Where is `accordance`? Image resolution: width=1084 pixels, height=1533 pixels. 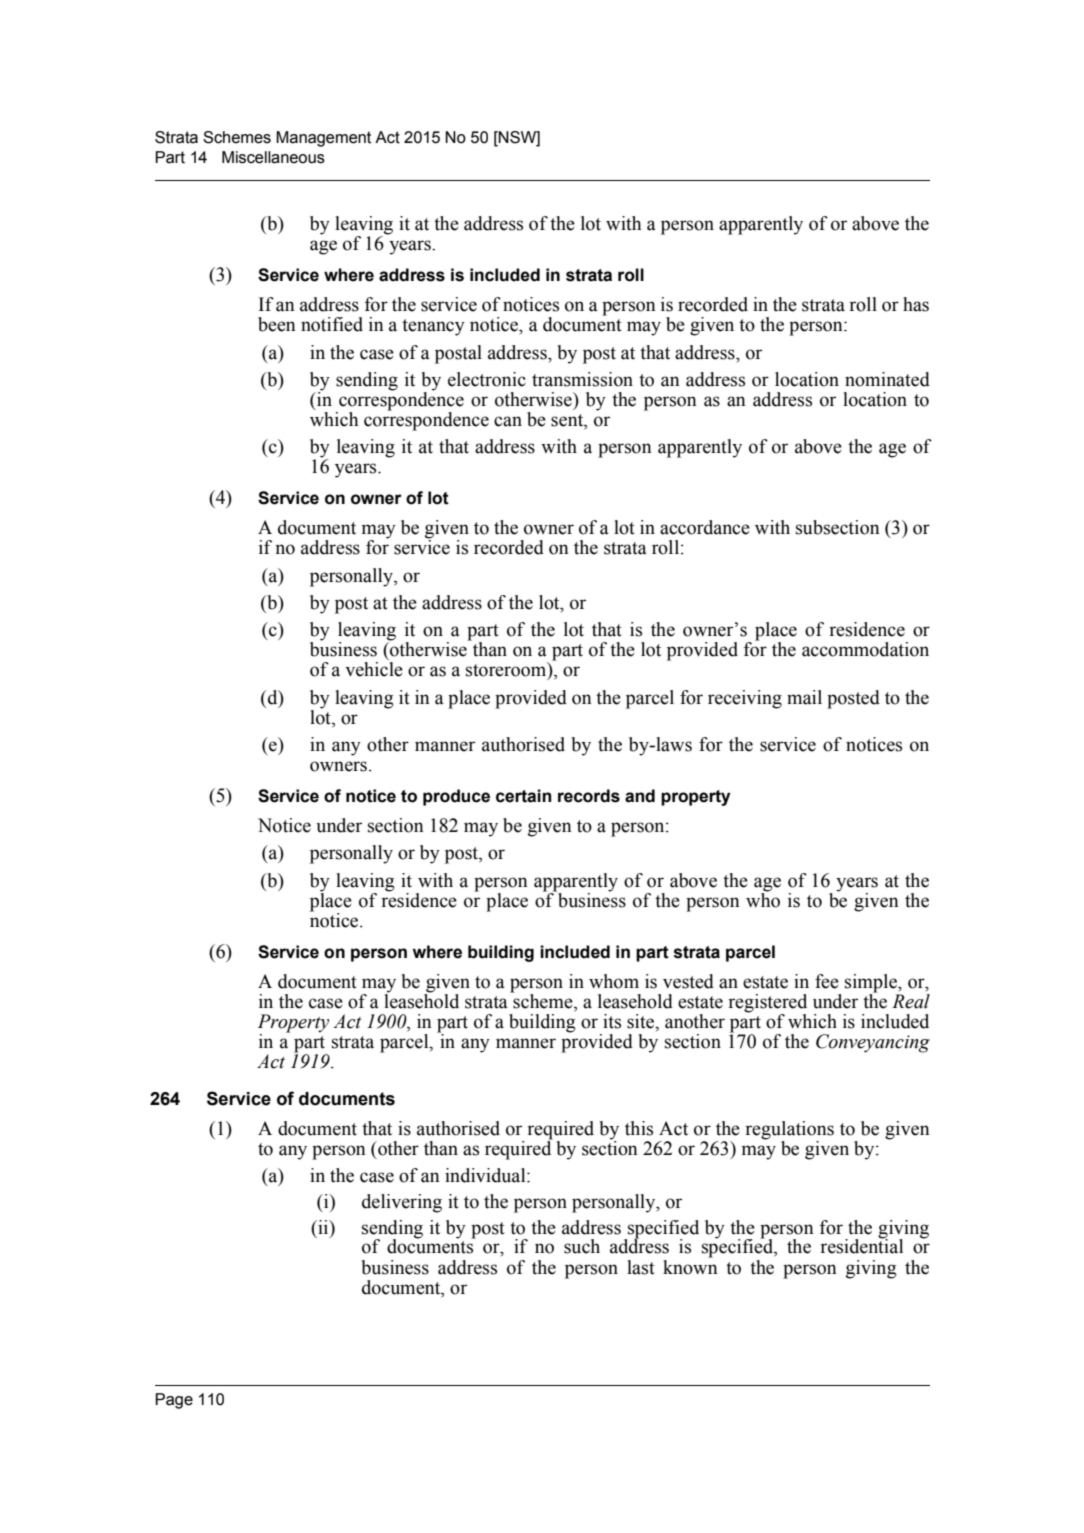 accordance is located at coordinates (705, 527).
